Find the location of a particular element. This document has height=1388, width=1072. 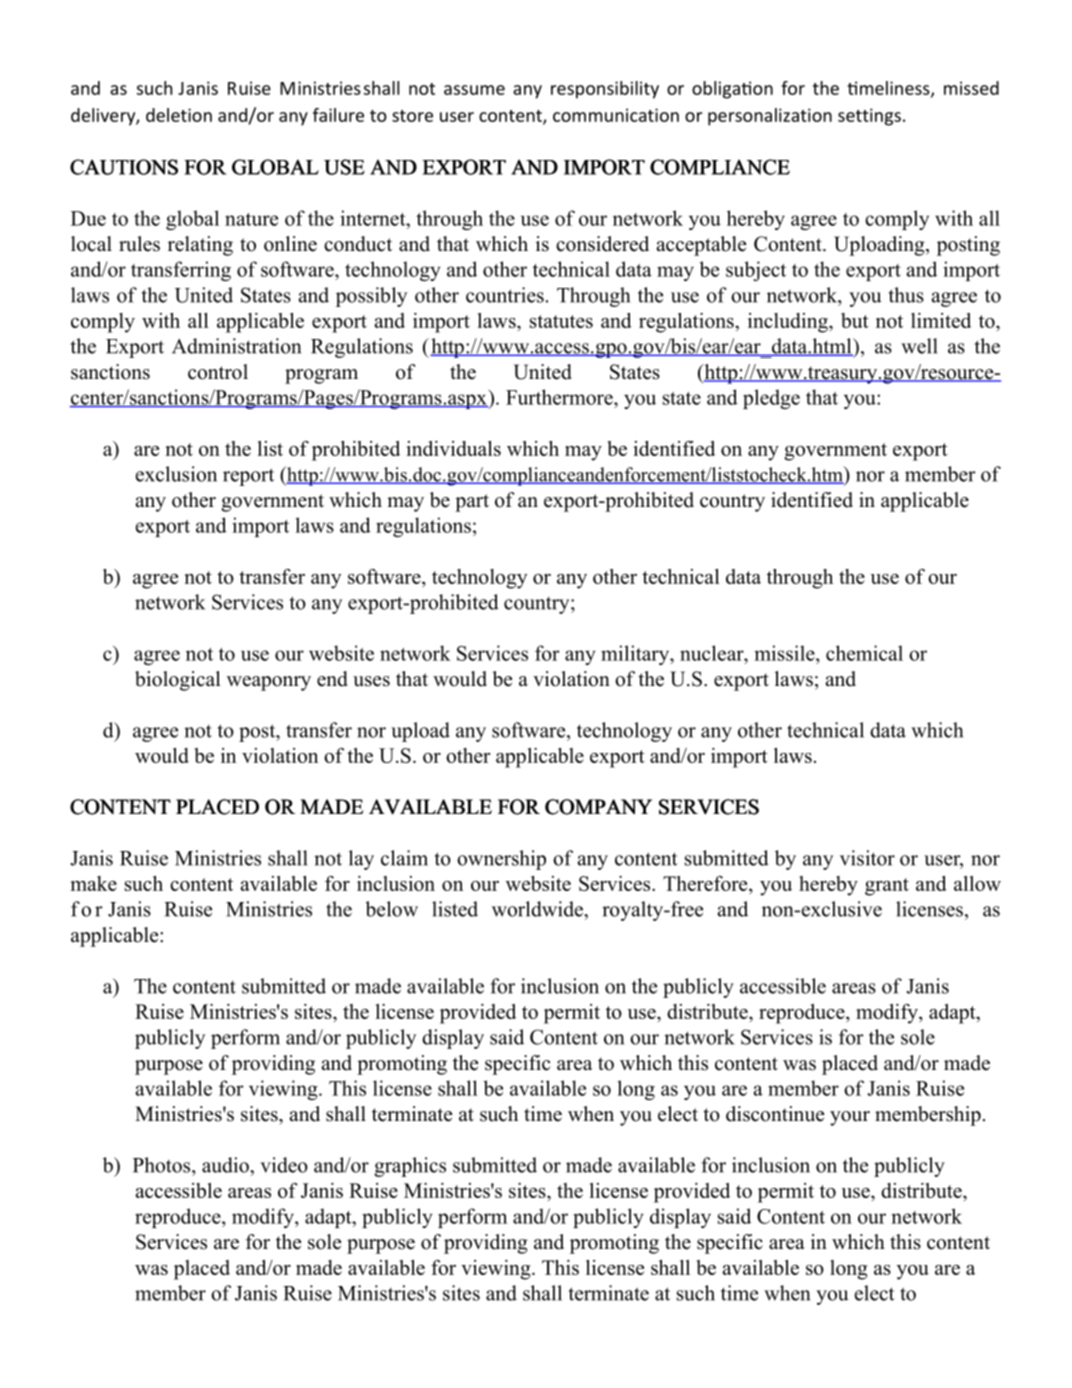

deletion is located at coordinates (179, 115).
